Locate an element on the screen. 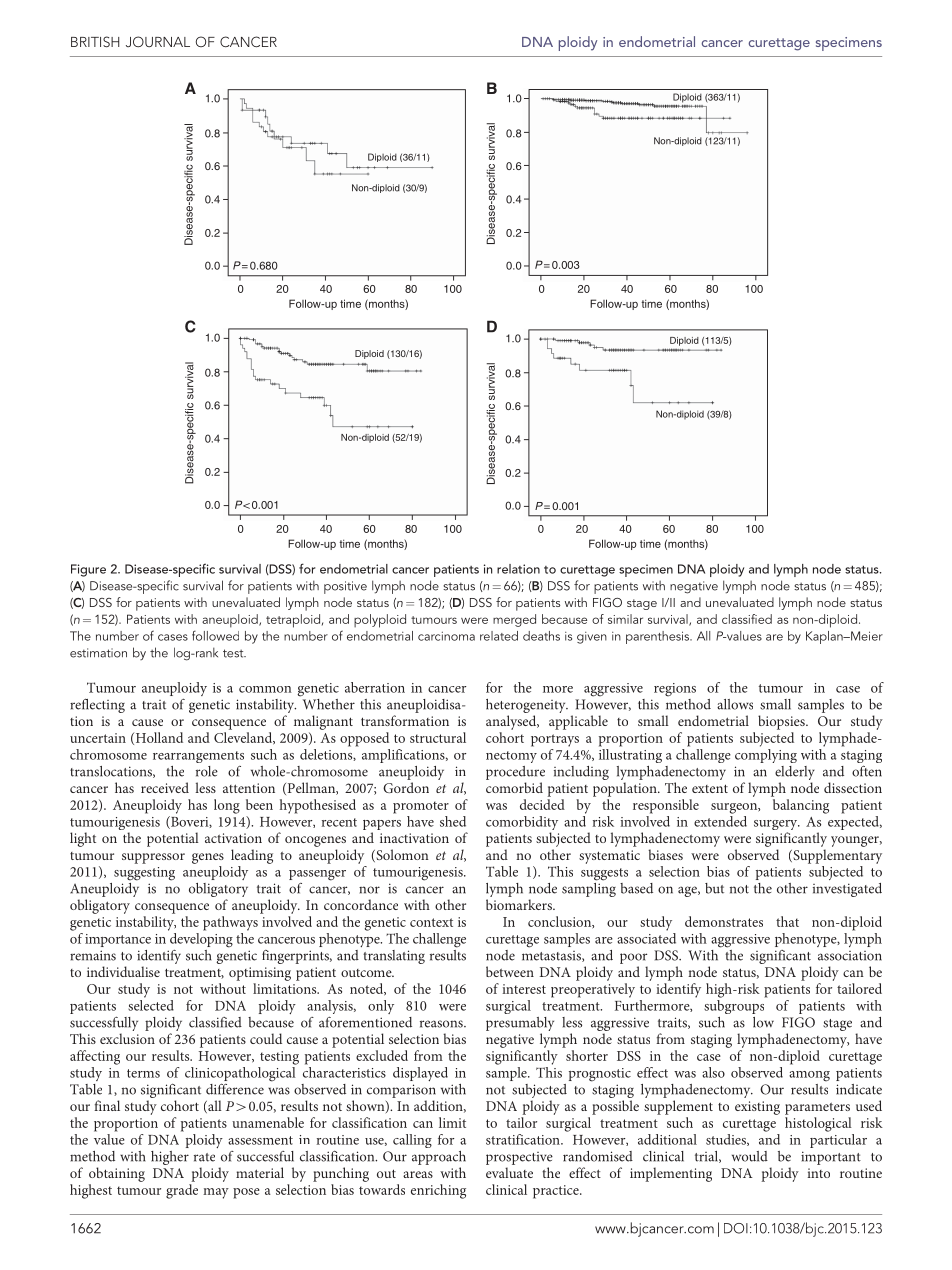  biopsies is located at coordinates (782, 722).
